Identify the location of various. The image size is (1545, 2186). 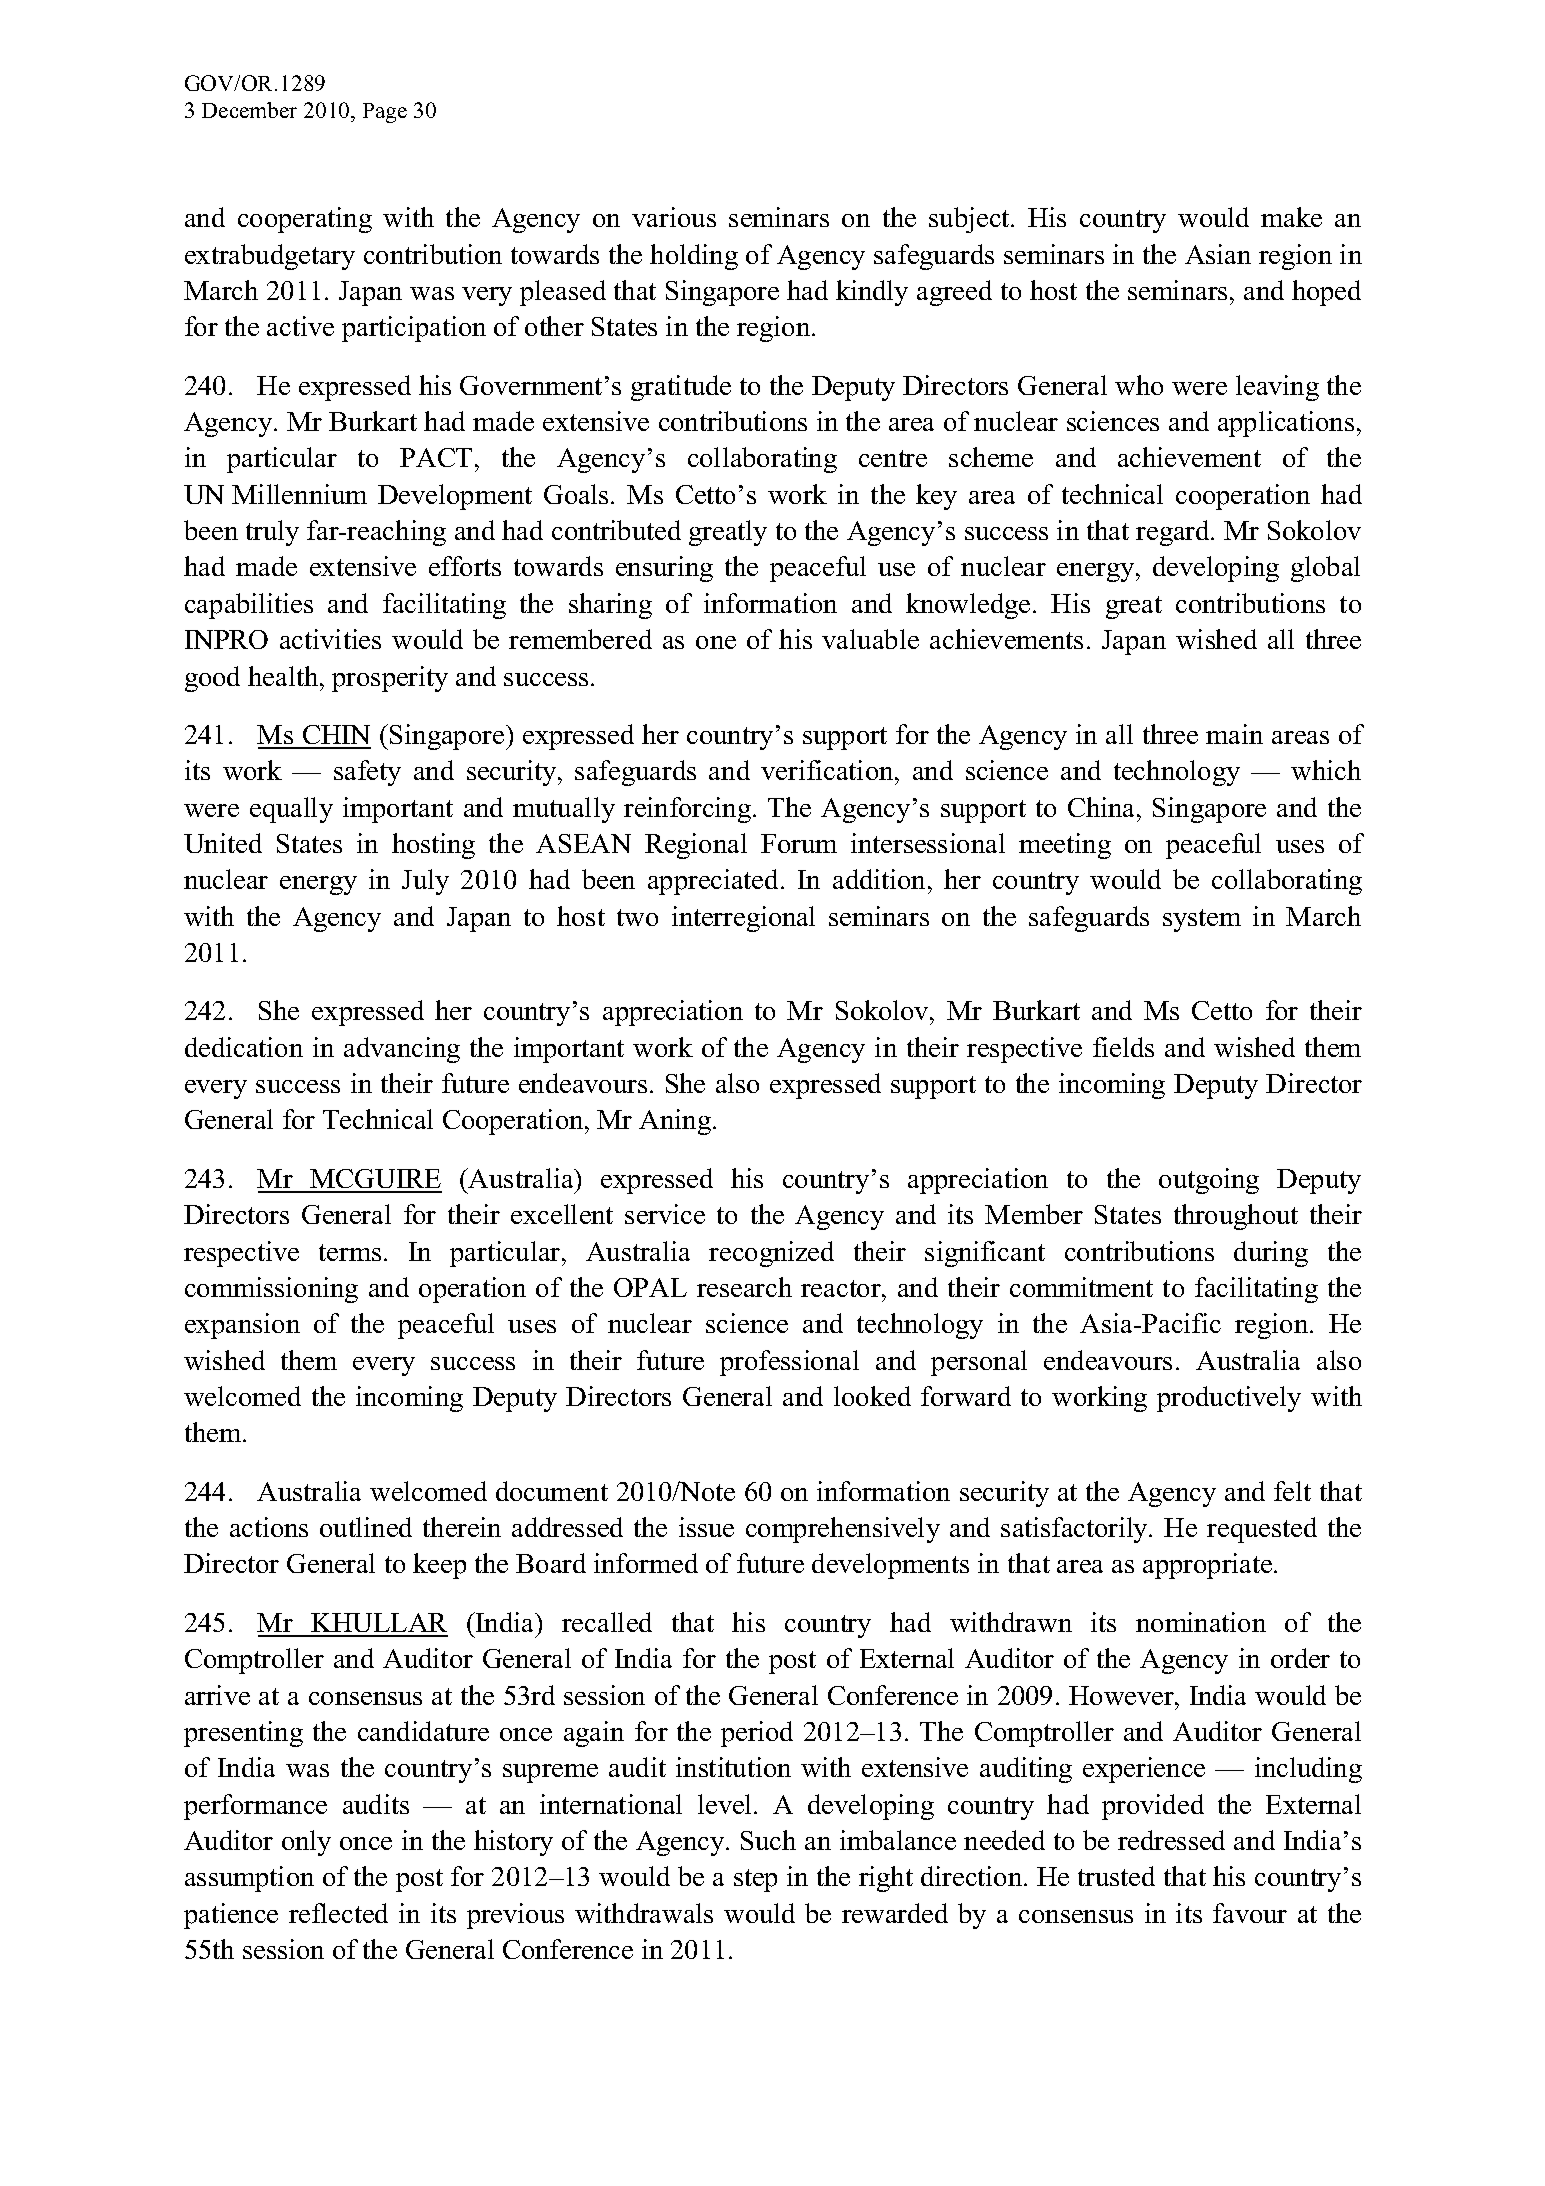
(674, 217).
